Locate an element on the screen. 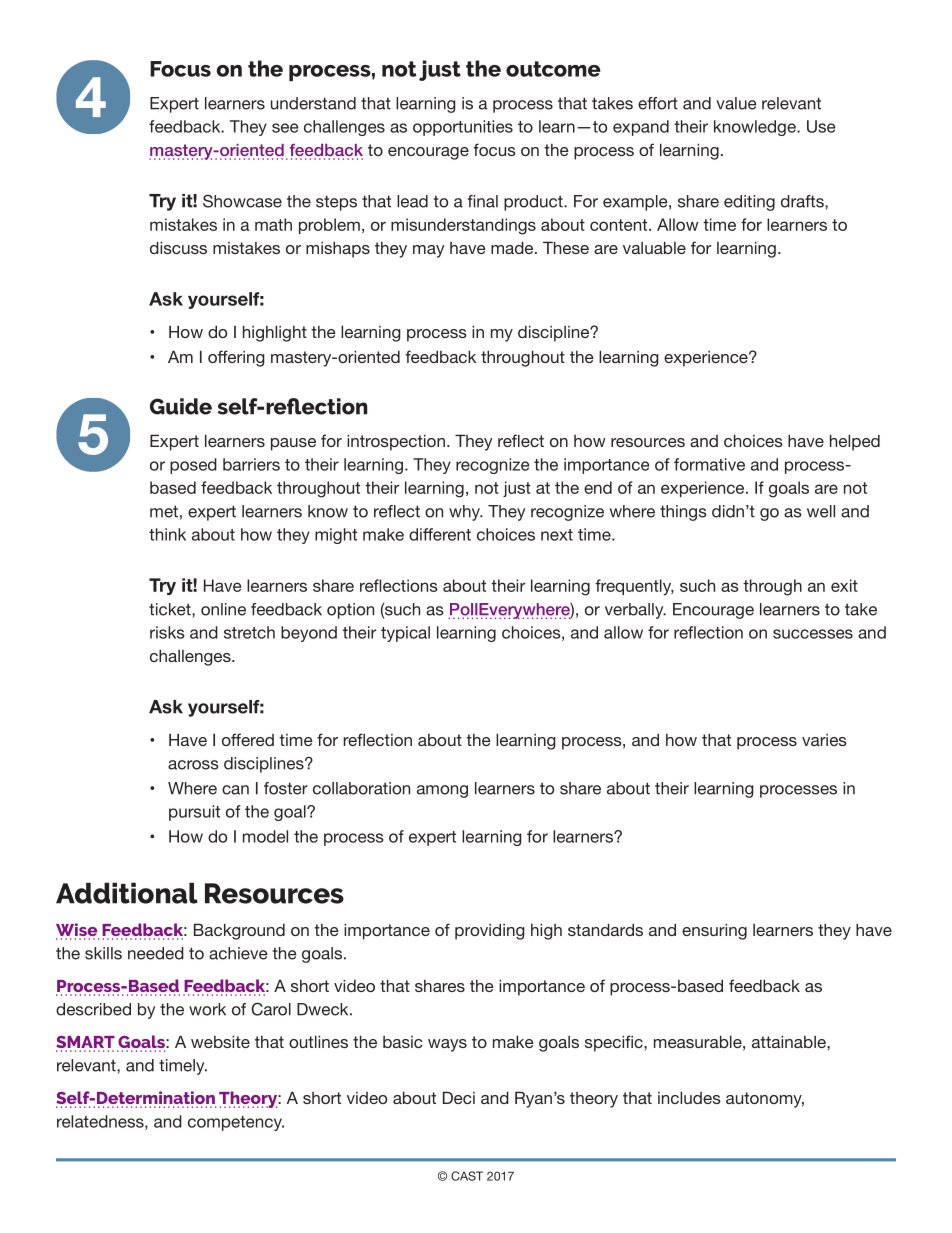  value is located at coordinates (736, 103).
